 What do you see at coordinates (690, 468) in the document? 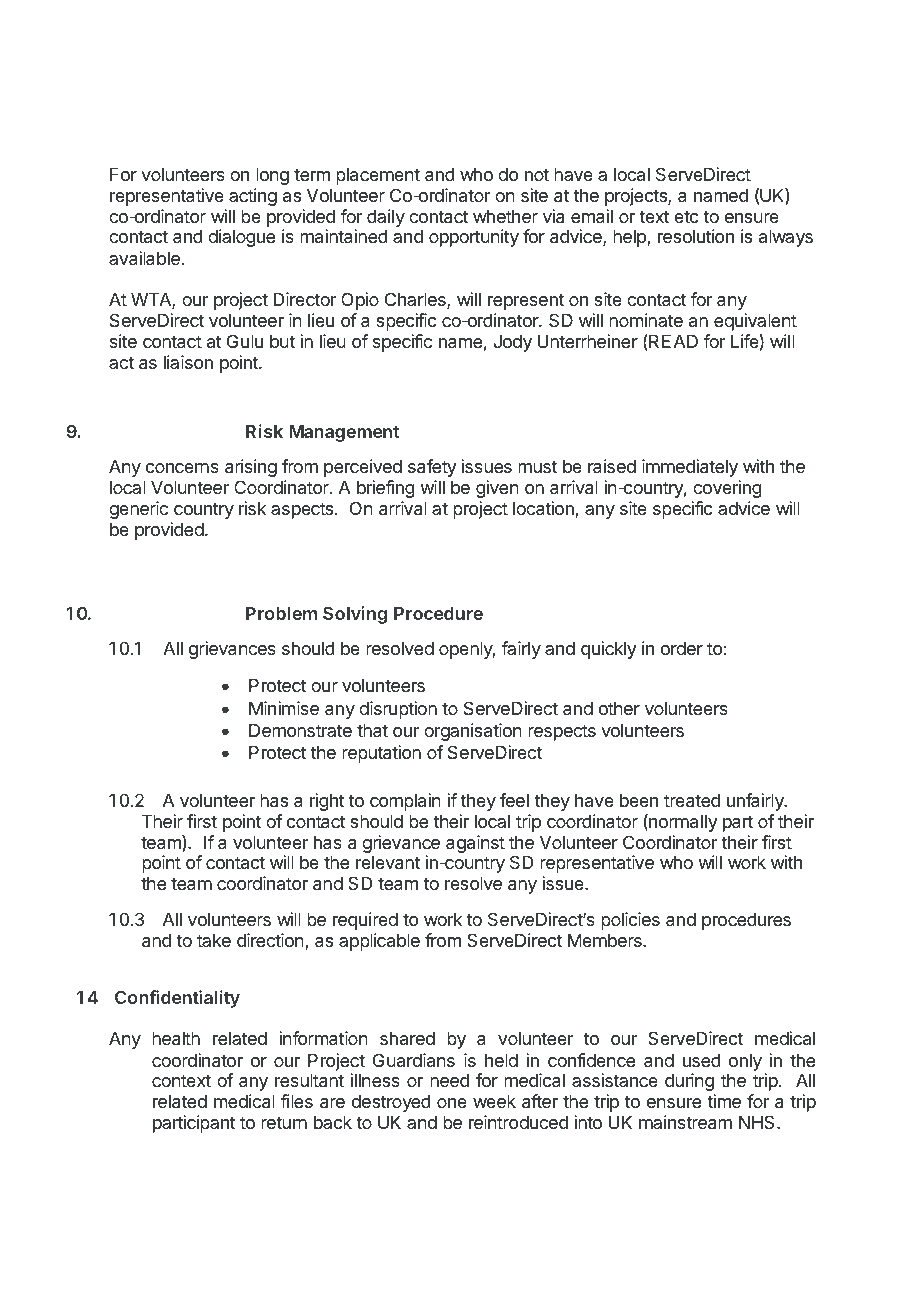
I see `immediately` at bounding box center [690, 468].
